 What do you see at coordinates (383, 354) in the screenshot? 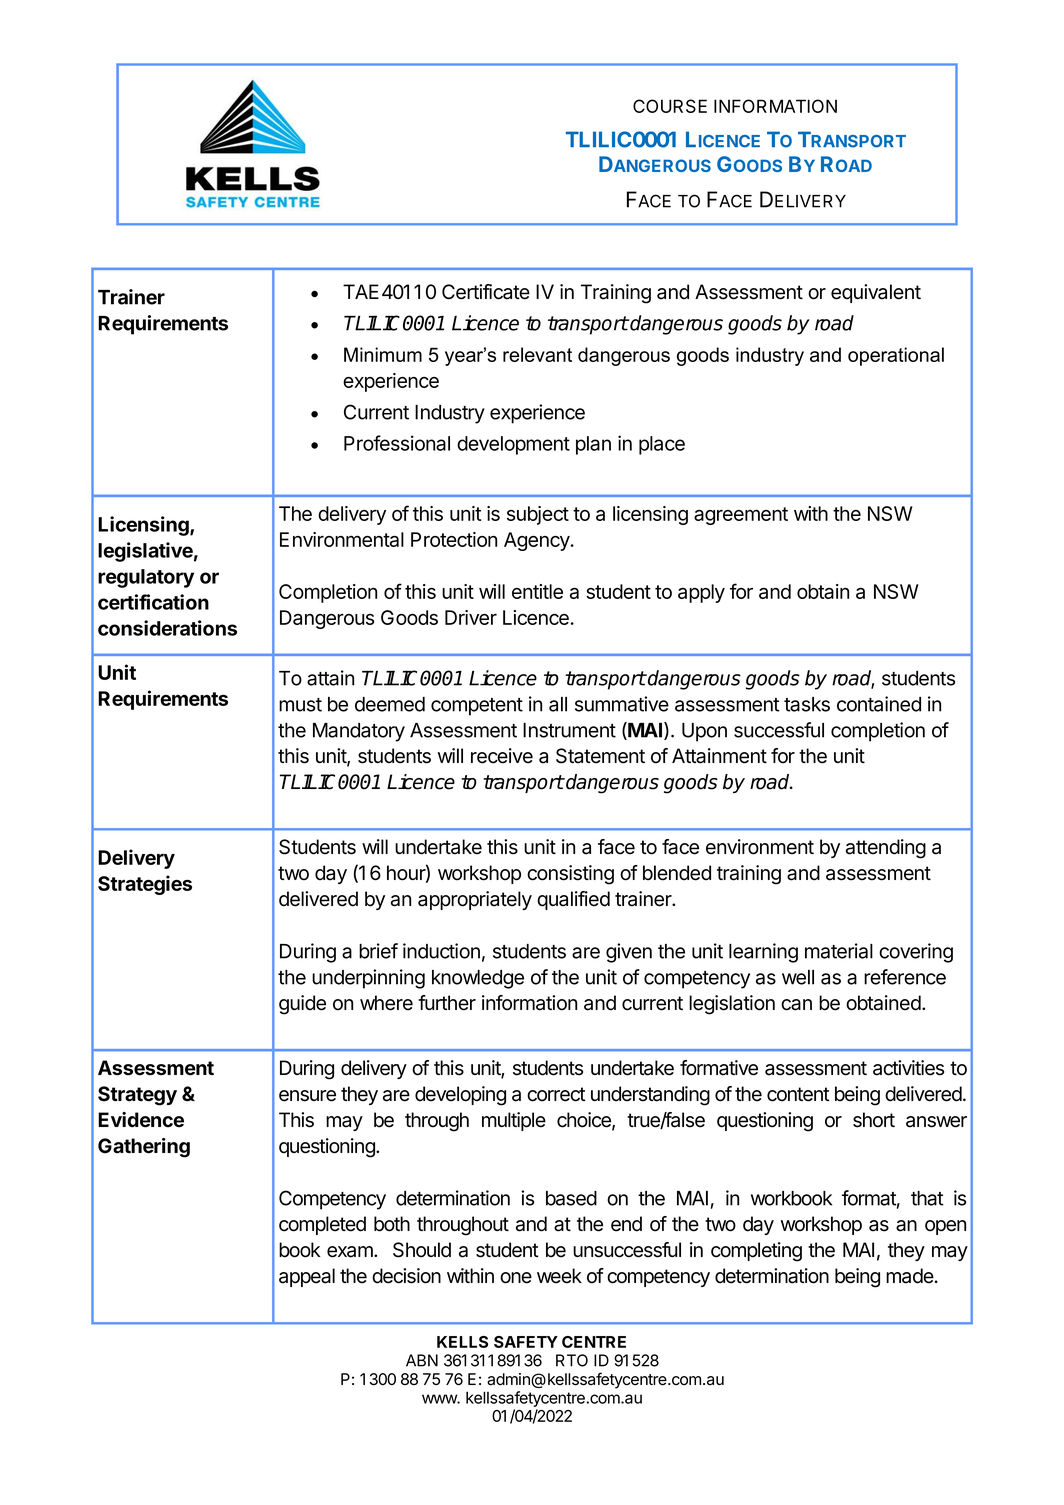
I see `Minimum` at bounding box center [383, 354].
